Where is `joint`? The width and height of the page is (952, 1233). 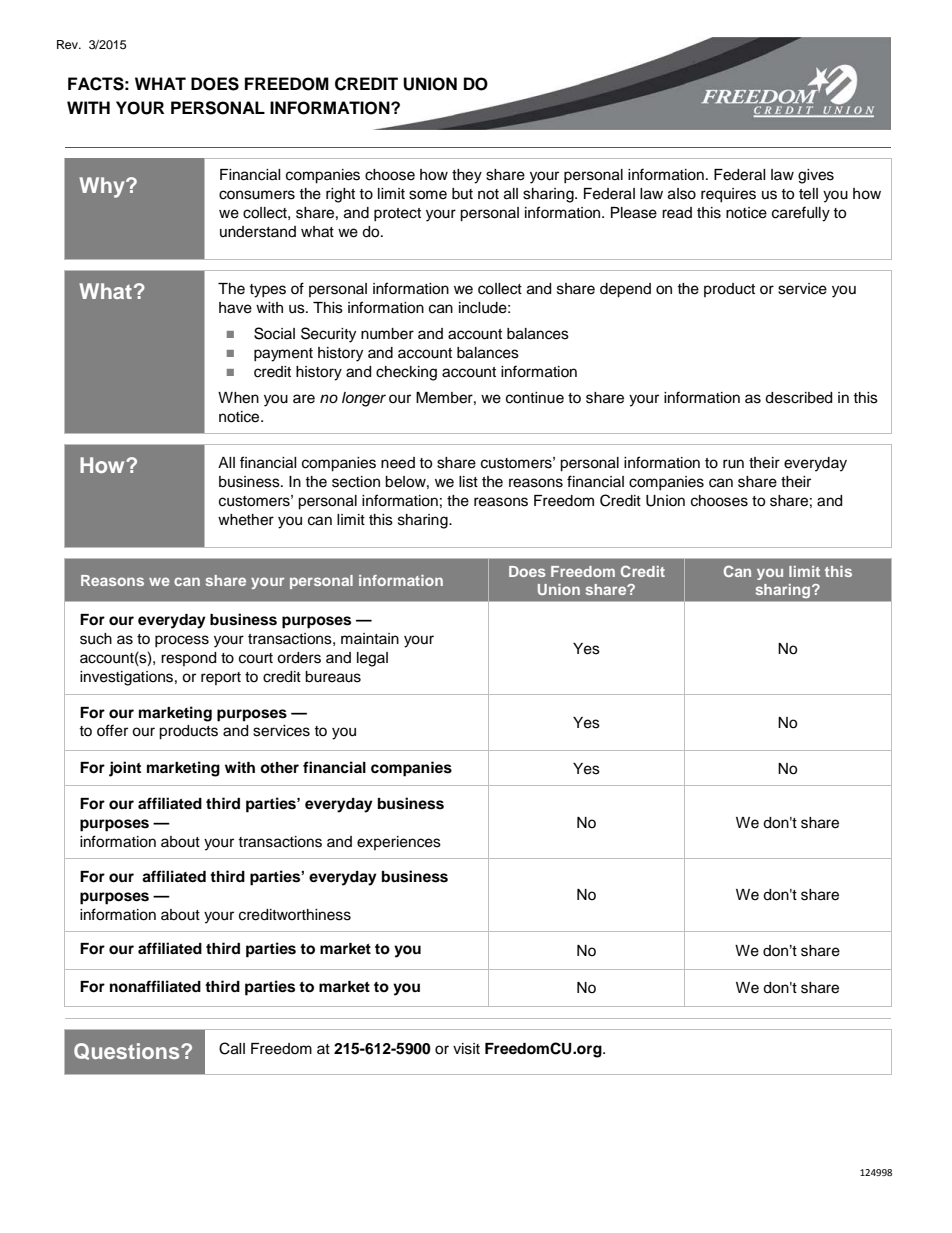
joint is located at coordinates (125, 769).
